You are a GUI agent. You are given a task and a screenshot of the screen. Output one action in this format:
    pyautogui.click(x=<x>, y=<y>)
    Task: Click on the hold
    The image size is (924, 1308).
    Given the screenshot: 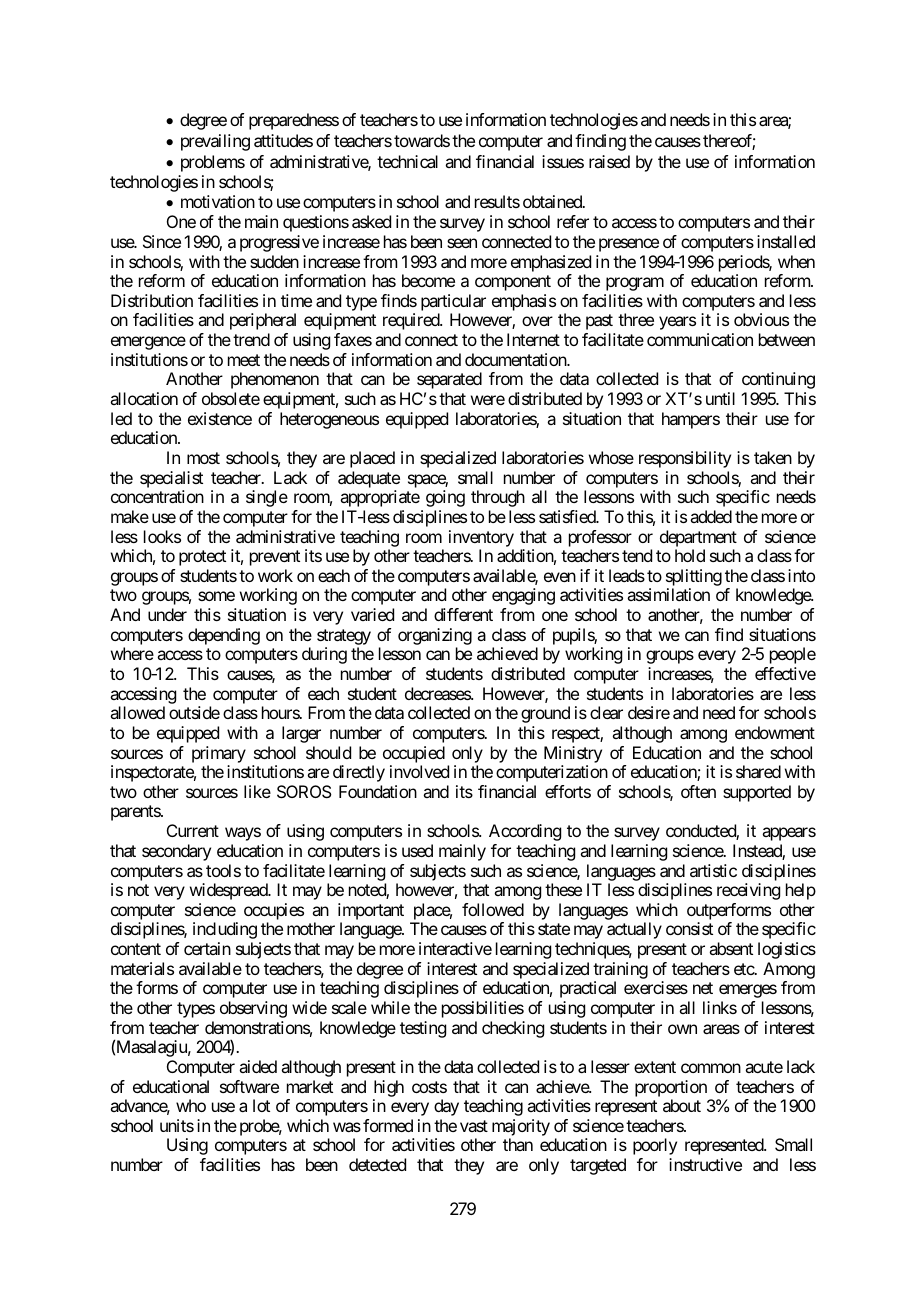 What is the action you would take?
    pyautogui.click(x=690, y=555)
